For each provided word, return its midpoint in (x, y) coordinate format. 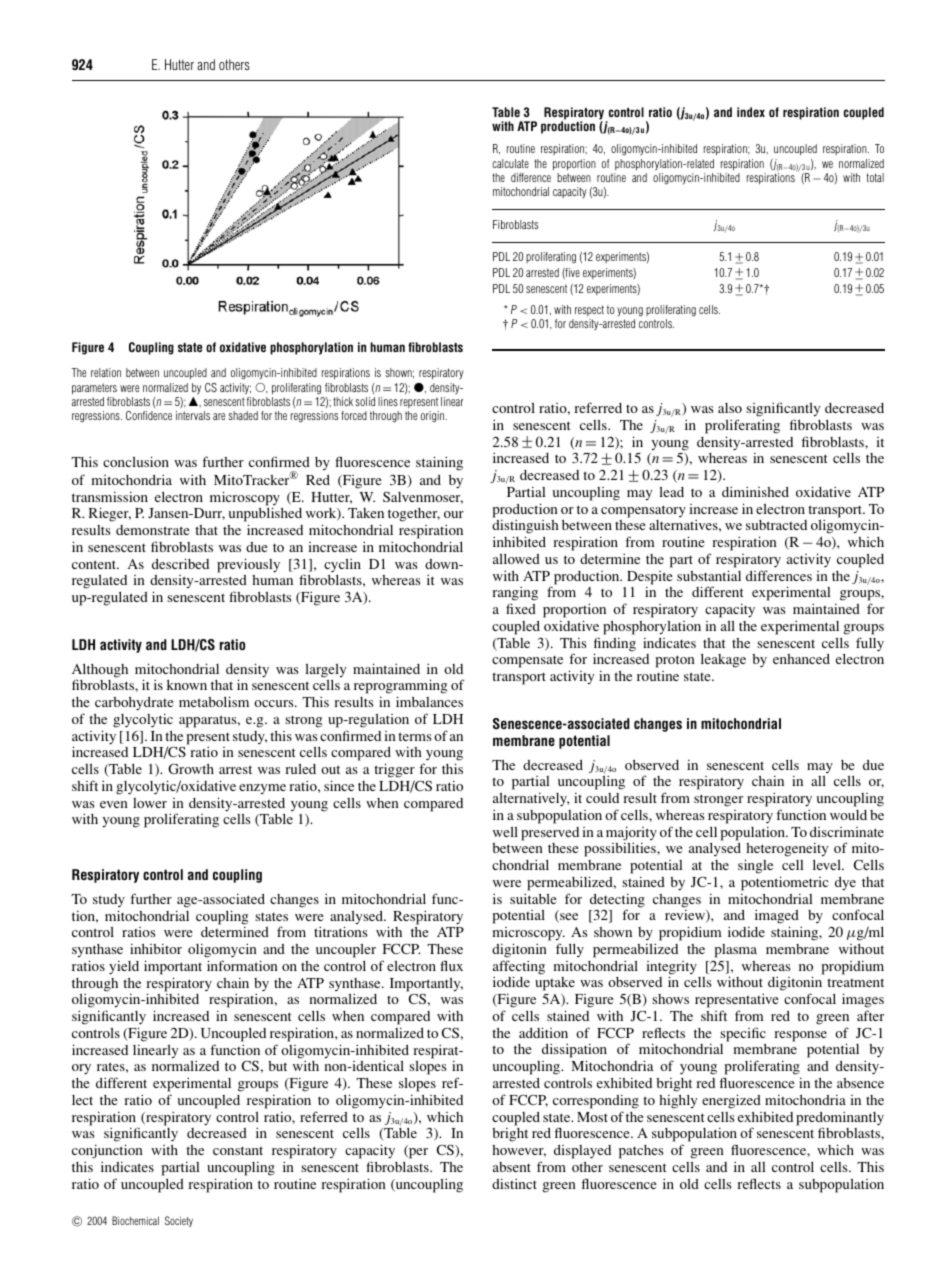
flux (451, 965)
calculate (510, 163)
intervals (193, 415)
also (730, 408)
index (751, 112)
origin (434, 416)
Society (179, 1221)
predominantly (840, 1119)
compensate (527, 662)
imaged (777, 918)
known (187, 685)
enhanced (801, 659)
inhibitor (156, 948)
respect (589, 310)
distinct (514, 1183)
